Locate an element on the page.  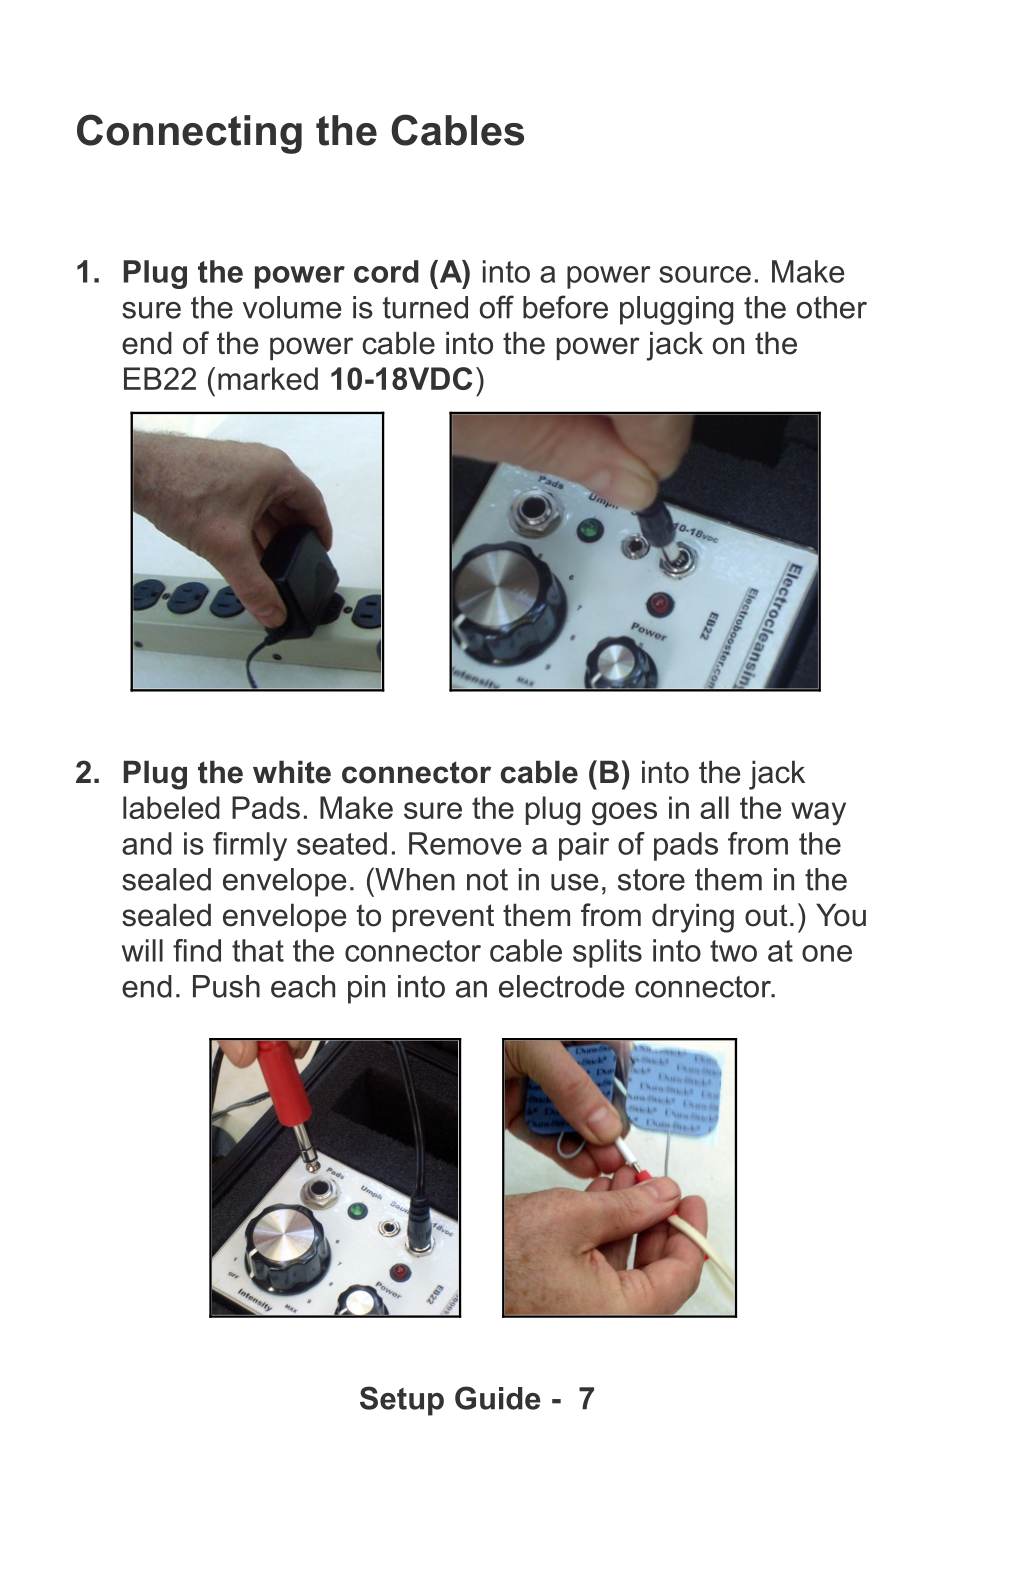
all is located at coordinates (714, 807).
